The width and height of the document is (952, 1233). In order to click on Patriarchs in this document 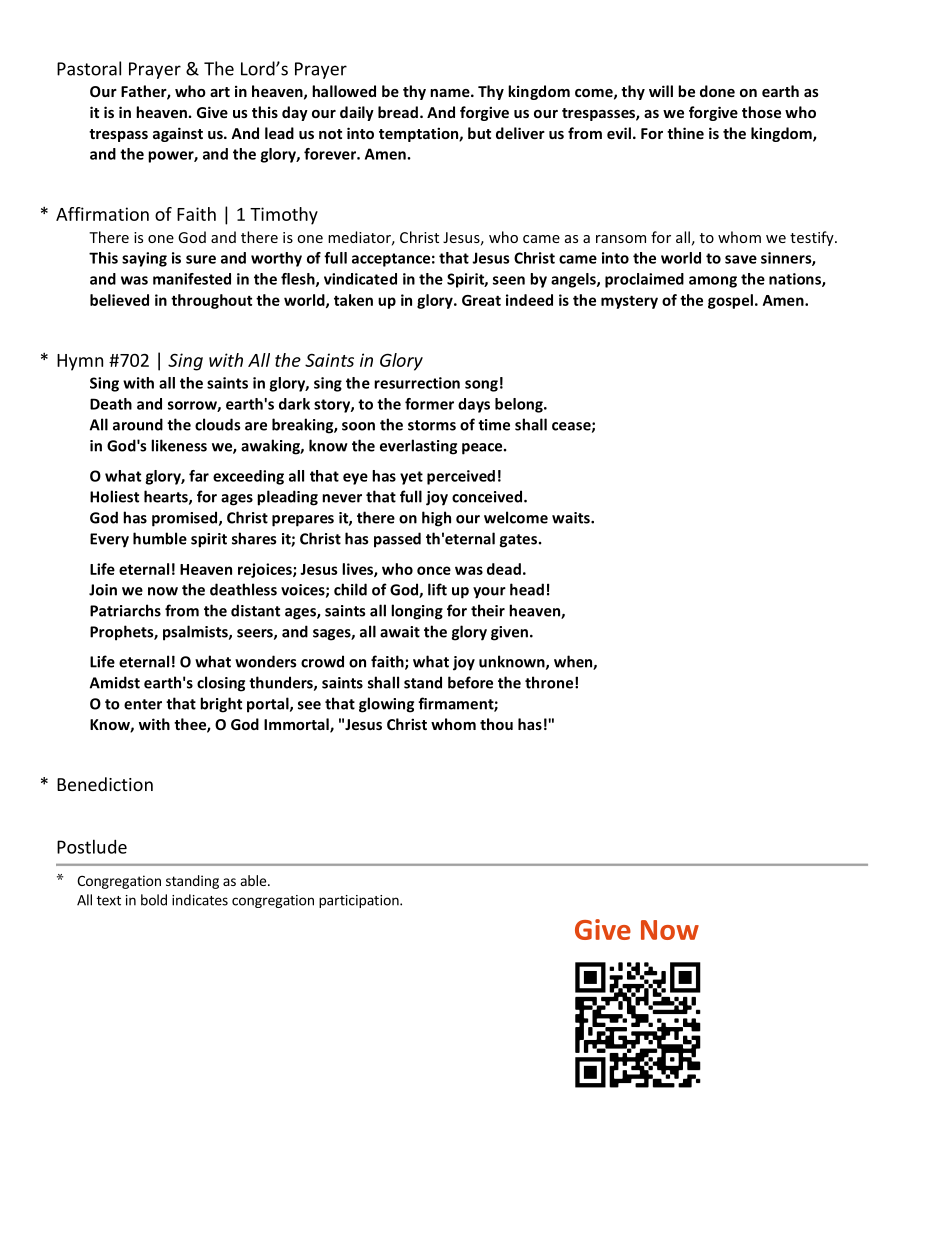, I will do `click(125, 610)`.
